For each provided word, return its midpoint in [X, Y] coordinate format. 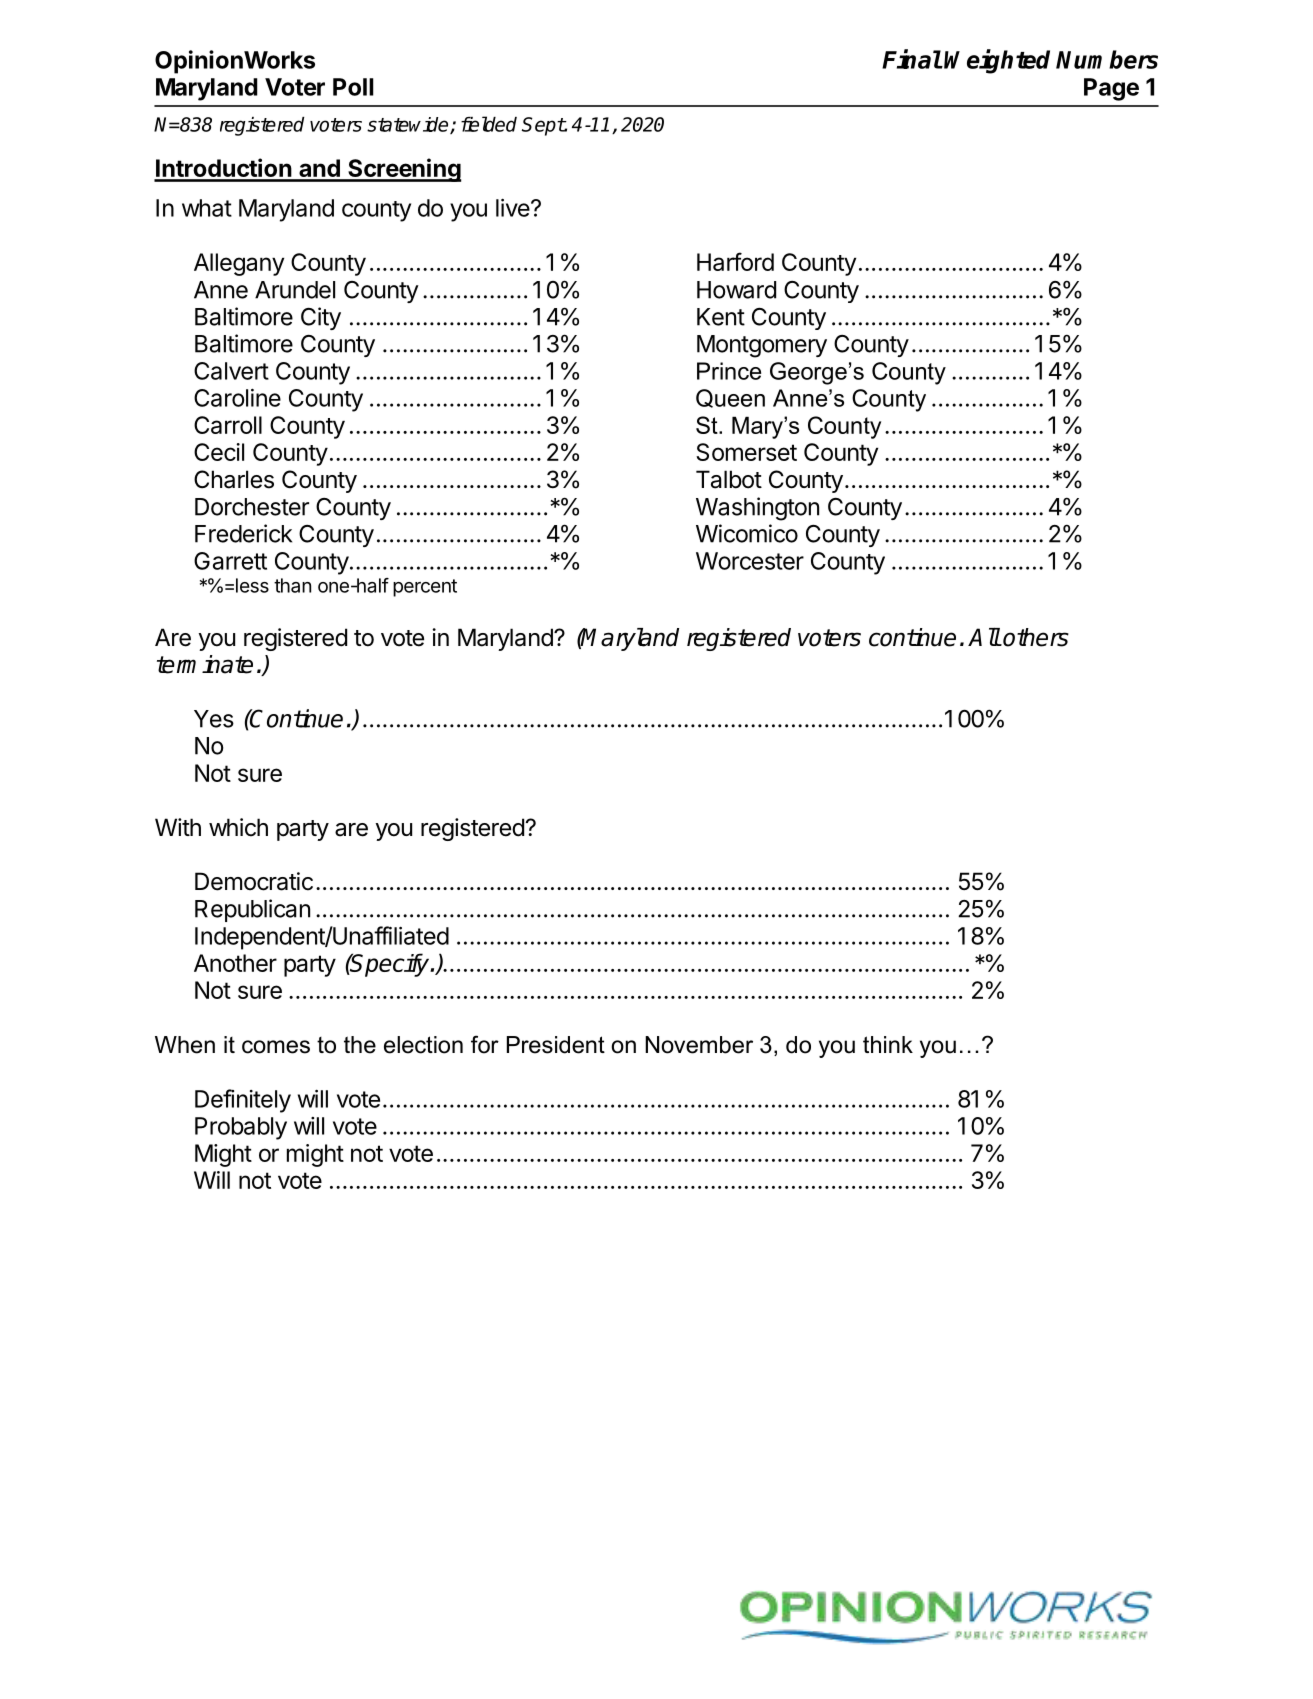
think [888, 1044]
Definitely [243, 1101]
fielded [489, 124]
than [292, 585]
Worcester [750, 561]
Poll [353, 87]
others [1036, 637]
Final [912, 59]
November [699, 1045]
